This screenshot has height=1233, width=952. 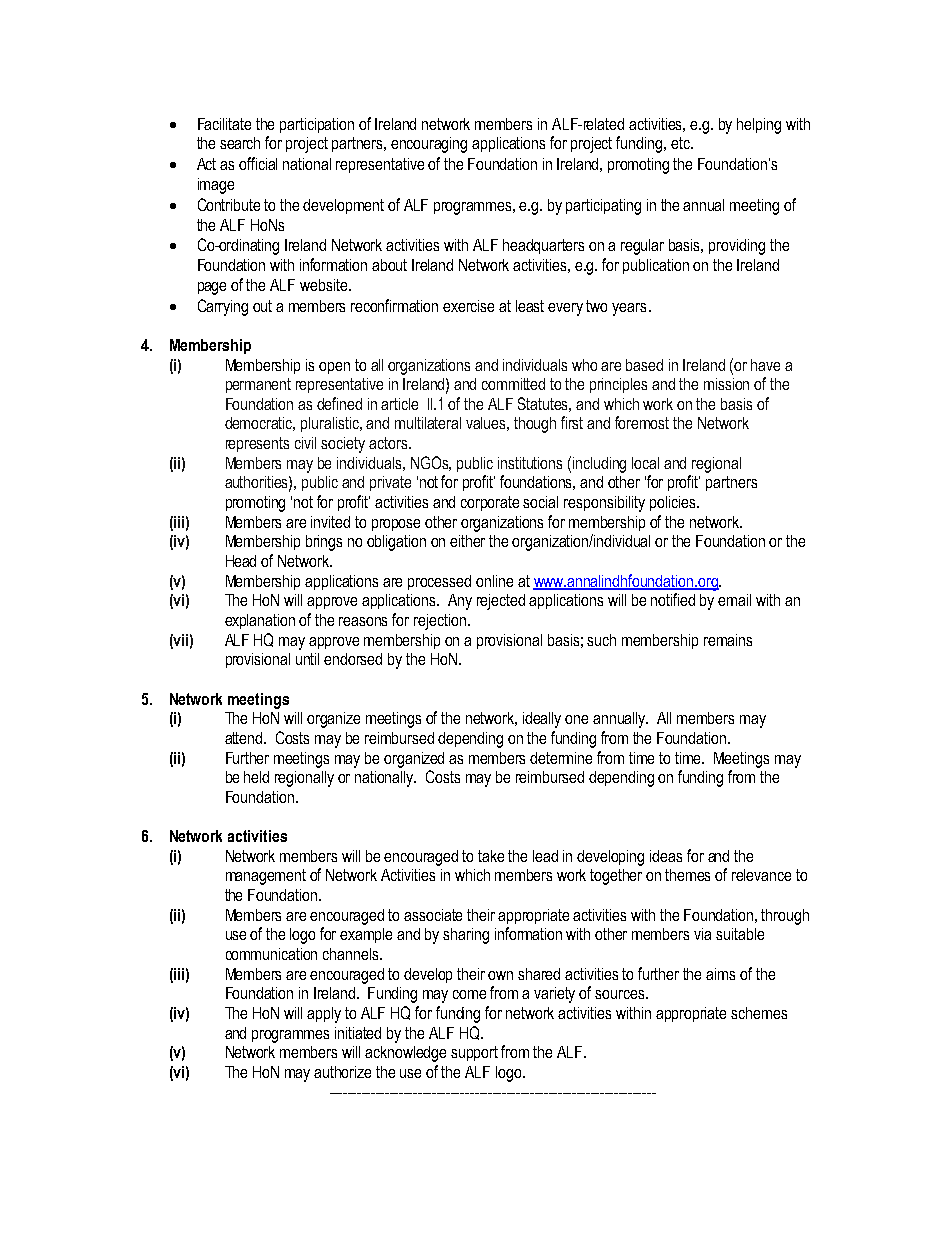 I want to click on encouraging, so click(x=429, y=145).
